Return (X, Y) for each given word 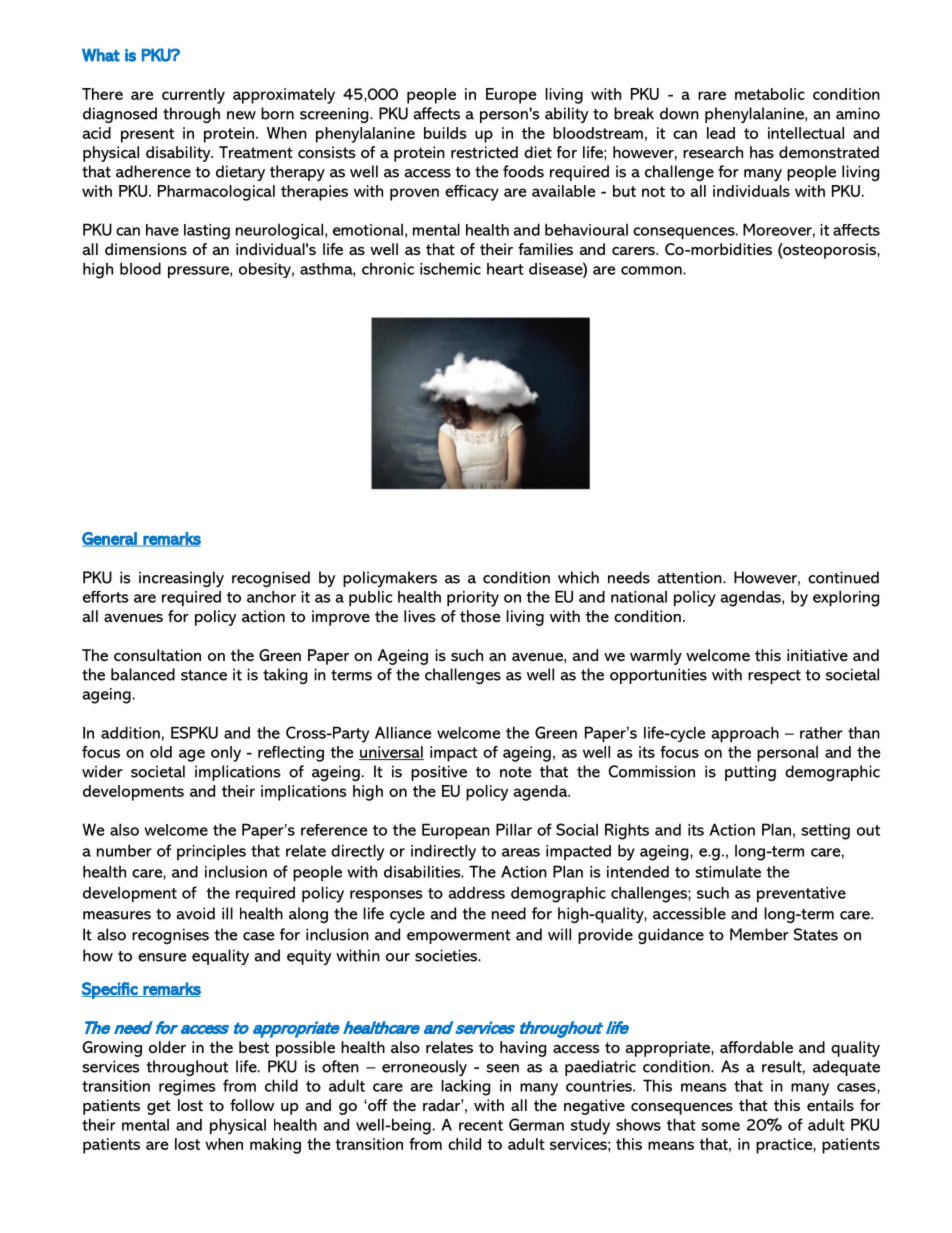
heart (505, 269)
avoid (196, 913)
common (652, 270)
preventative (801, 895)
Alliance (403, 732)
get (159, 1107)
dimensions (146, 249)
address (477, 892)
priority (473, 599)
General (110, 539)
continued (843, 577)
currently (193, 96)
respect (774, 677)
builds (445, 133)
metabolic (770, 94)
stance (204, 675)
